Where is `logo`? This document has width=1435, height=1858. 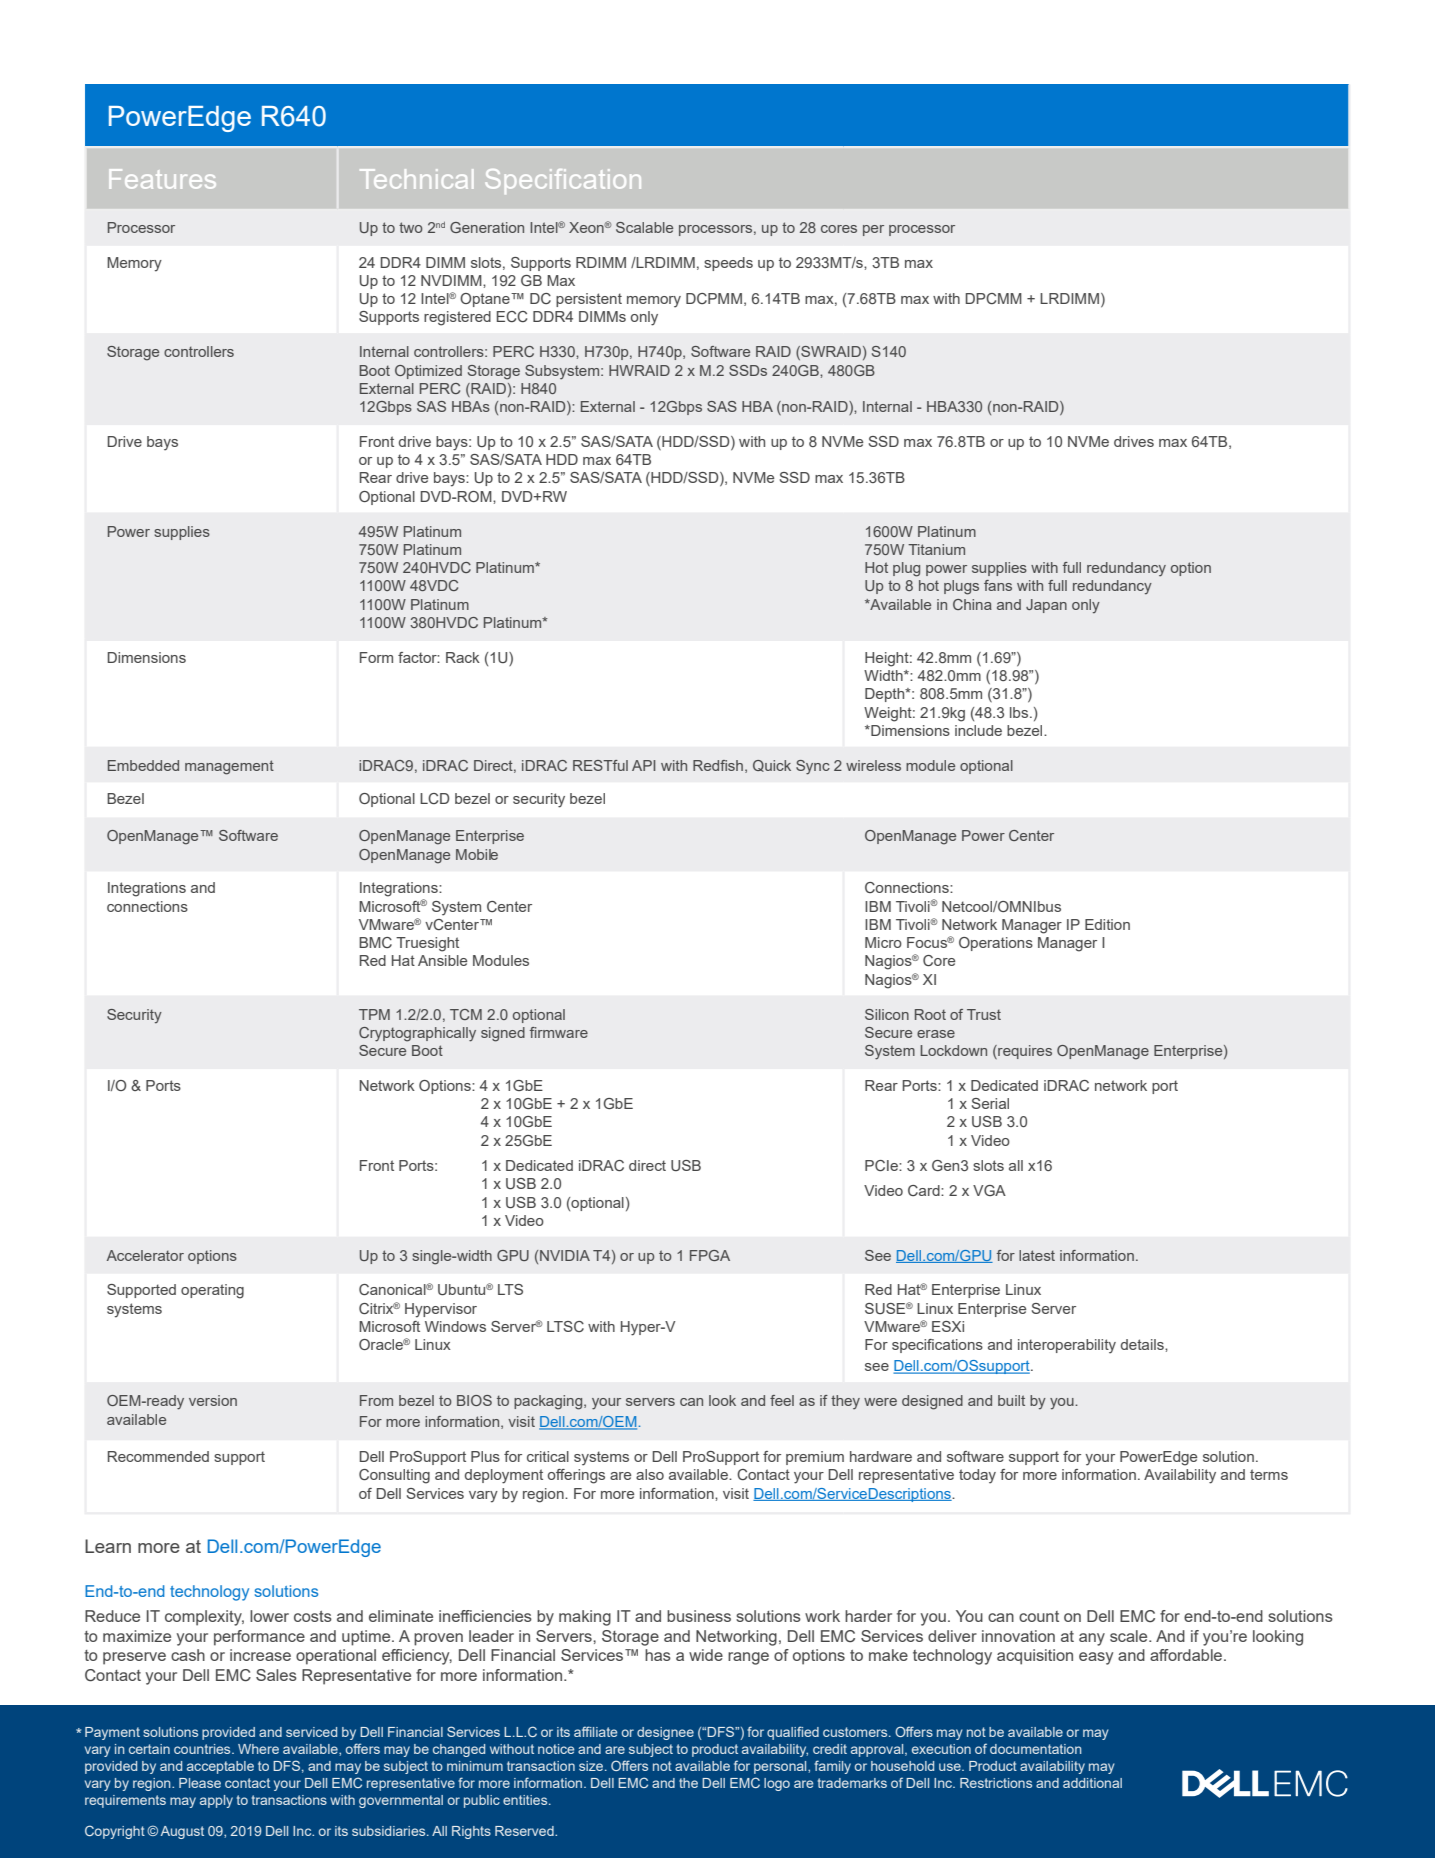 logo is located at coordinates (777, 1784).
